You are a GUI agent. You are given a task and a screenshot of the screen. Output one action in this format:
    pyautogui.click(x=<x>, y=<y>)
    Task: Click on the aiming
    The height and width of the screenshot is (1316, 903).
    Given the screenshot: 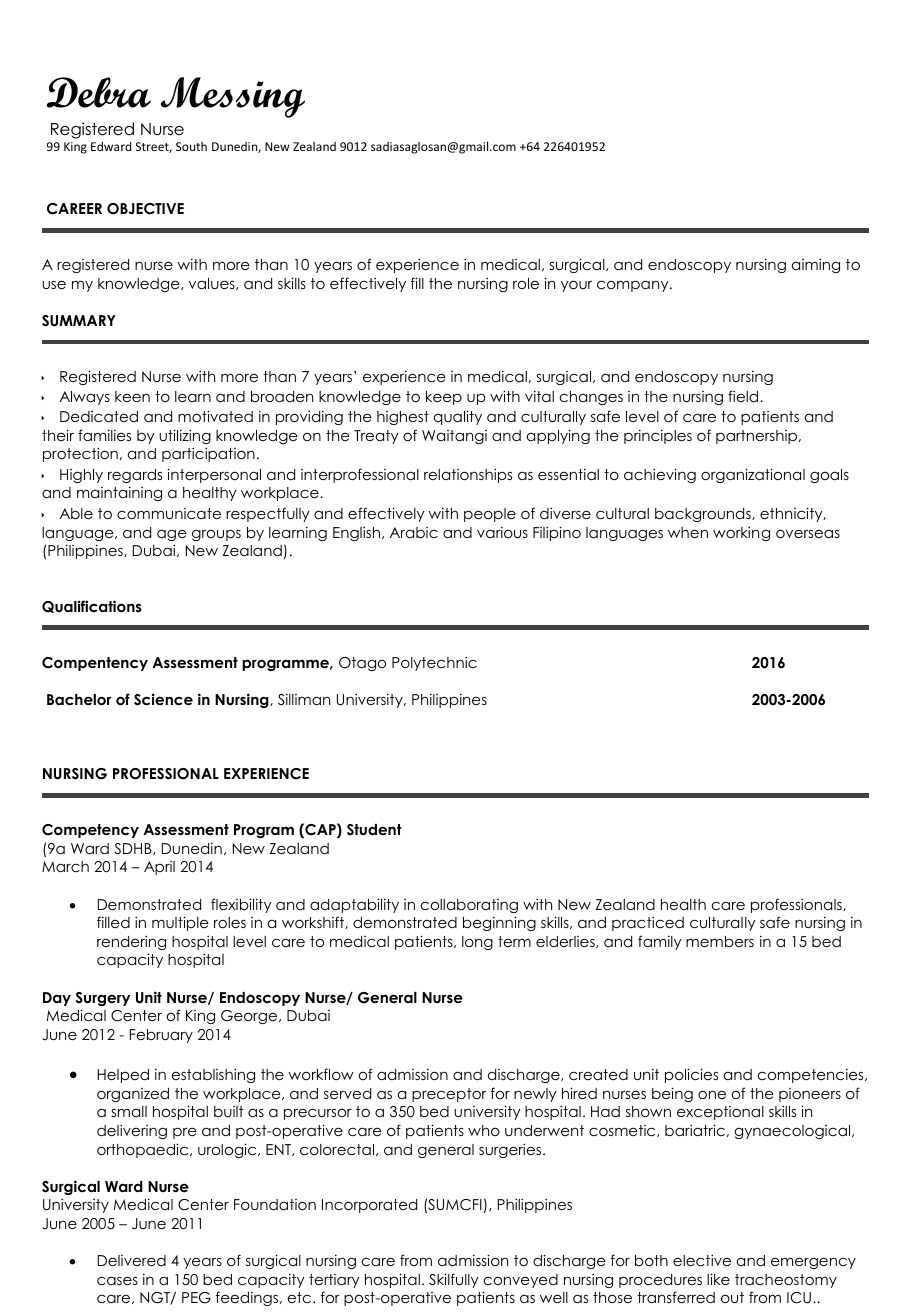 What is the action you would take?
    pyautogui.click(x=816, y=265)
